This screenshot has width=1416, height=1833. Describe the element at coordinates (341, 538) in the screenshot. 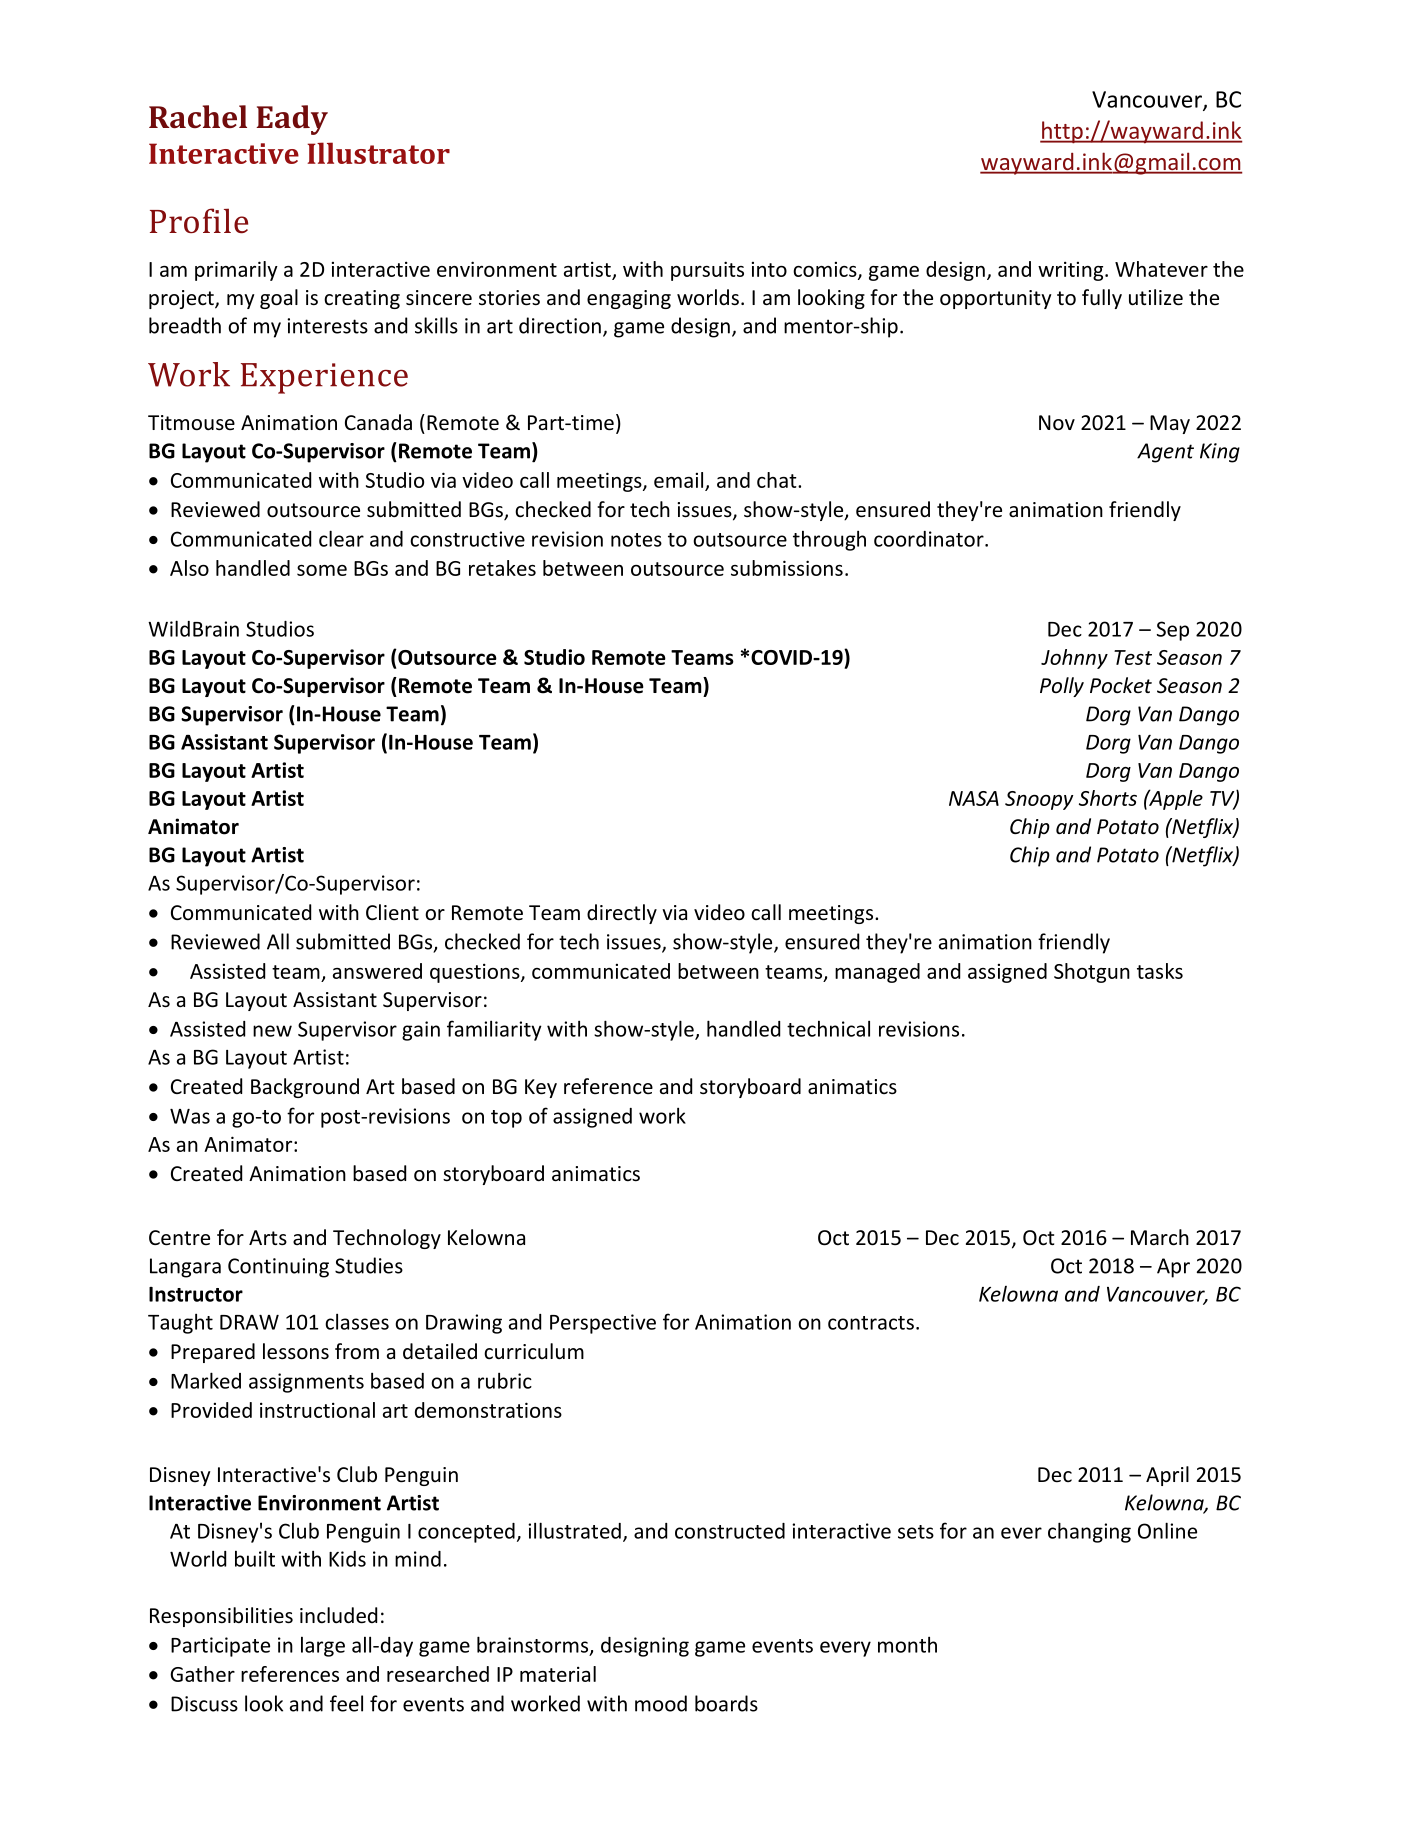

I see `clear` at that location.
